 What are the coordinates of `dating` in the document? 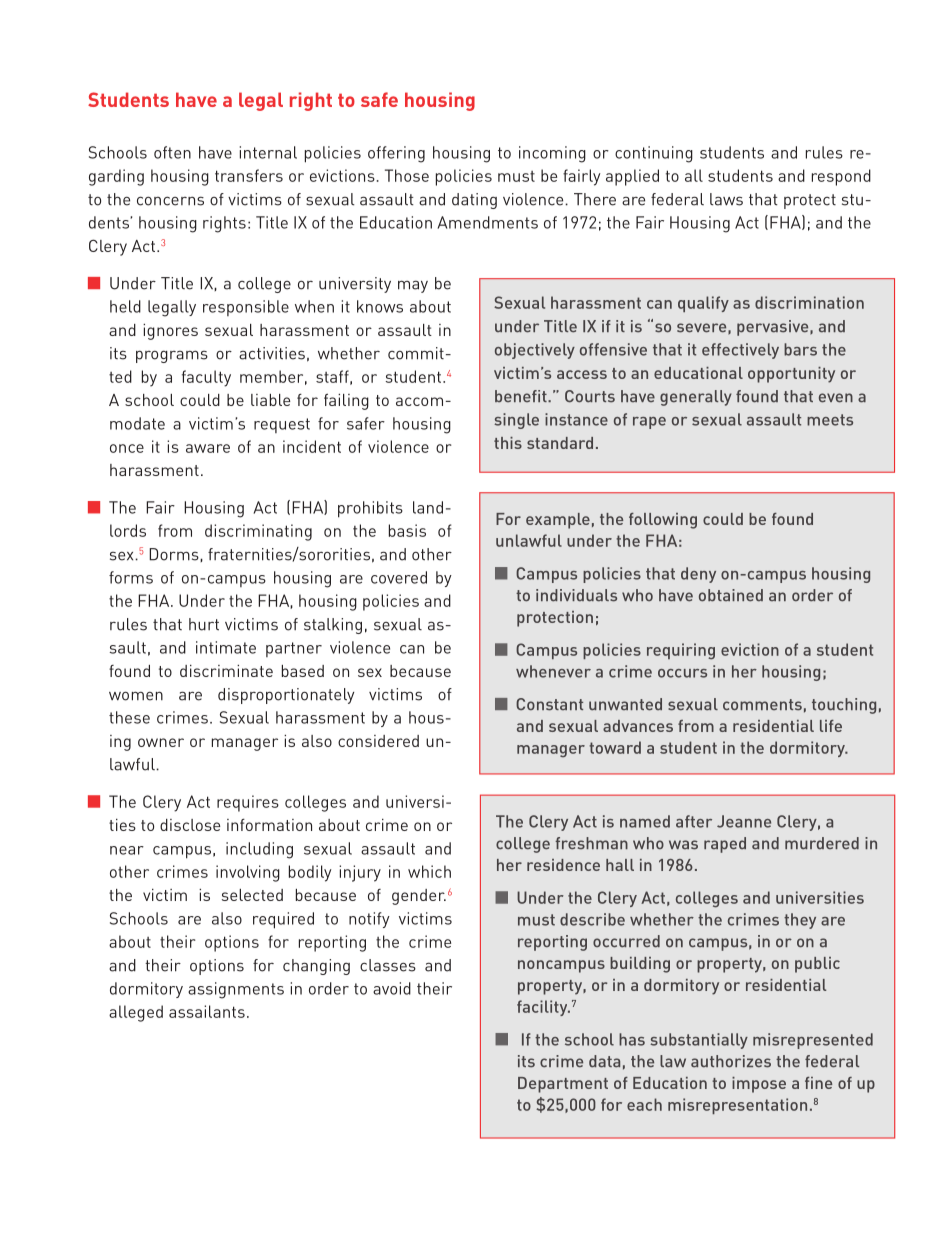 It's located at (474, 201).
